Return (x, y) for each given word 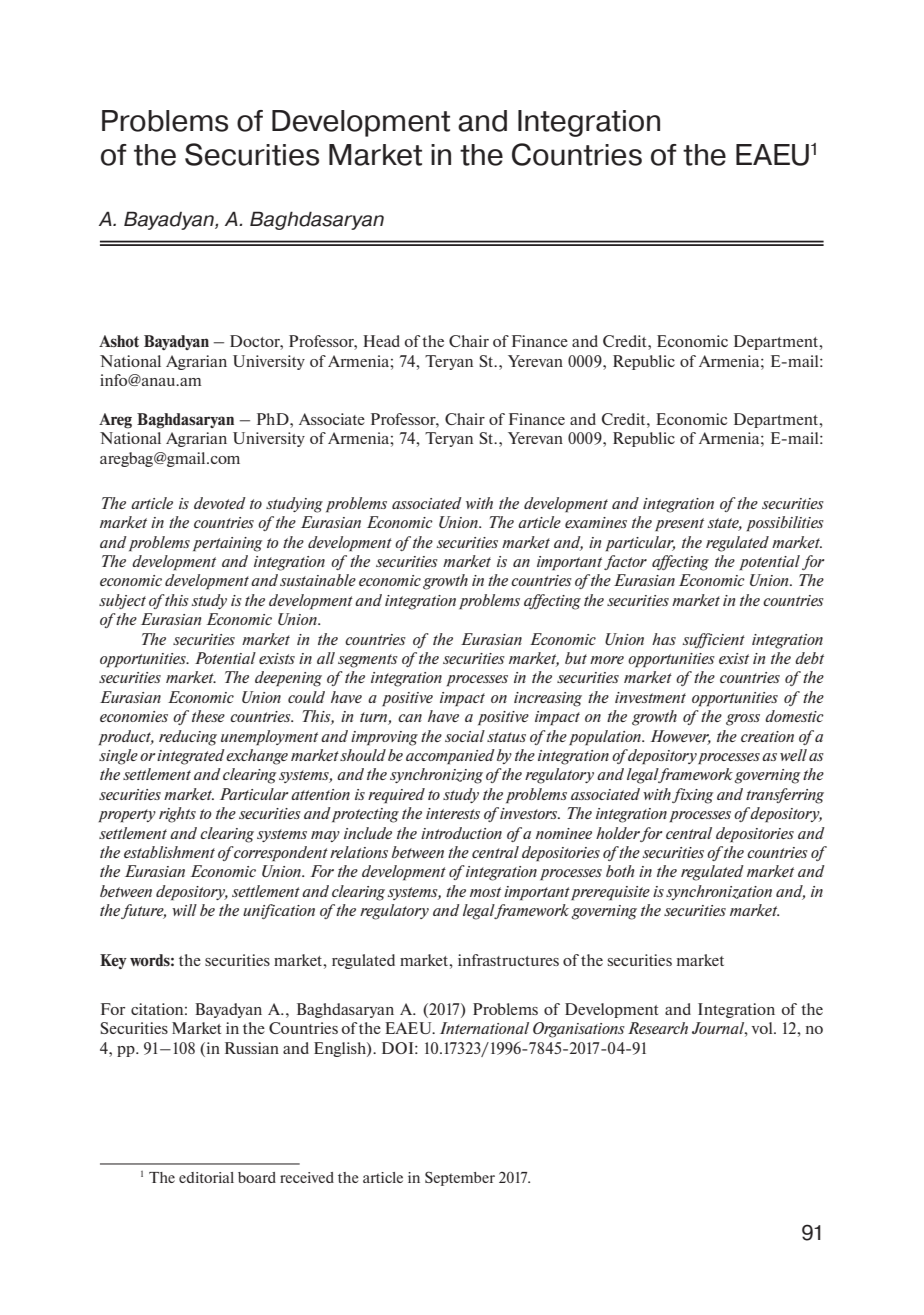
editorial (206, 1177)
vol (763, 1028)
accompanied (450, 756)
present (679, 524)
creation (767, 736)
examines (596, 522)
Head (381, 341)
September (460, 1178)
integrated (191, 757)
